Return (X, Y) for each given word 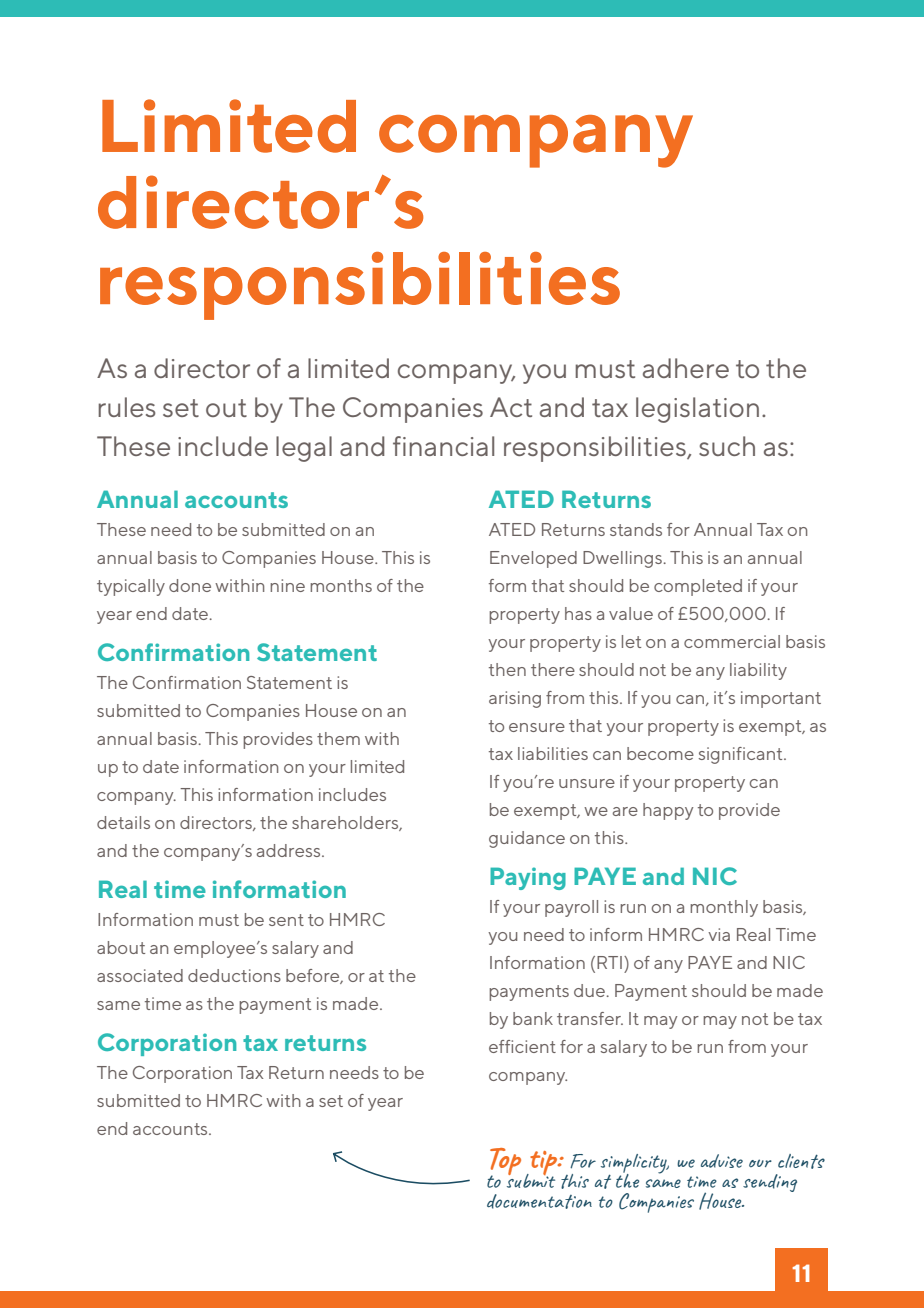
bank (533, 1018)
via (719, 934)
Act (511, 407)
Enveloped (533, 559)
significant (742, 755)
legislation (697, 410)
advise (722, 1161)
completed (698, 587)
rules (127, 407)
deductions (234, 975)
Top (505, 1163)
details (123, 822)
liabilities (553, 753)
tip (544, 1164)
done (190, 585)
